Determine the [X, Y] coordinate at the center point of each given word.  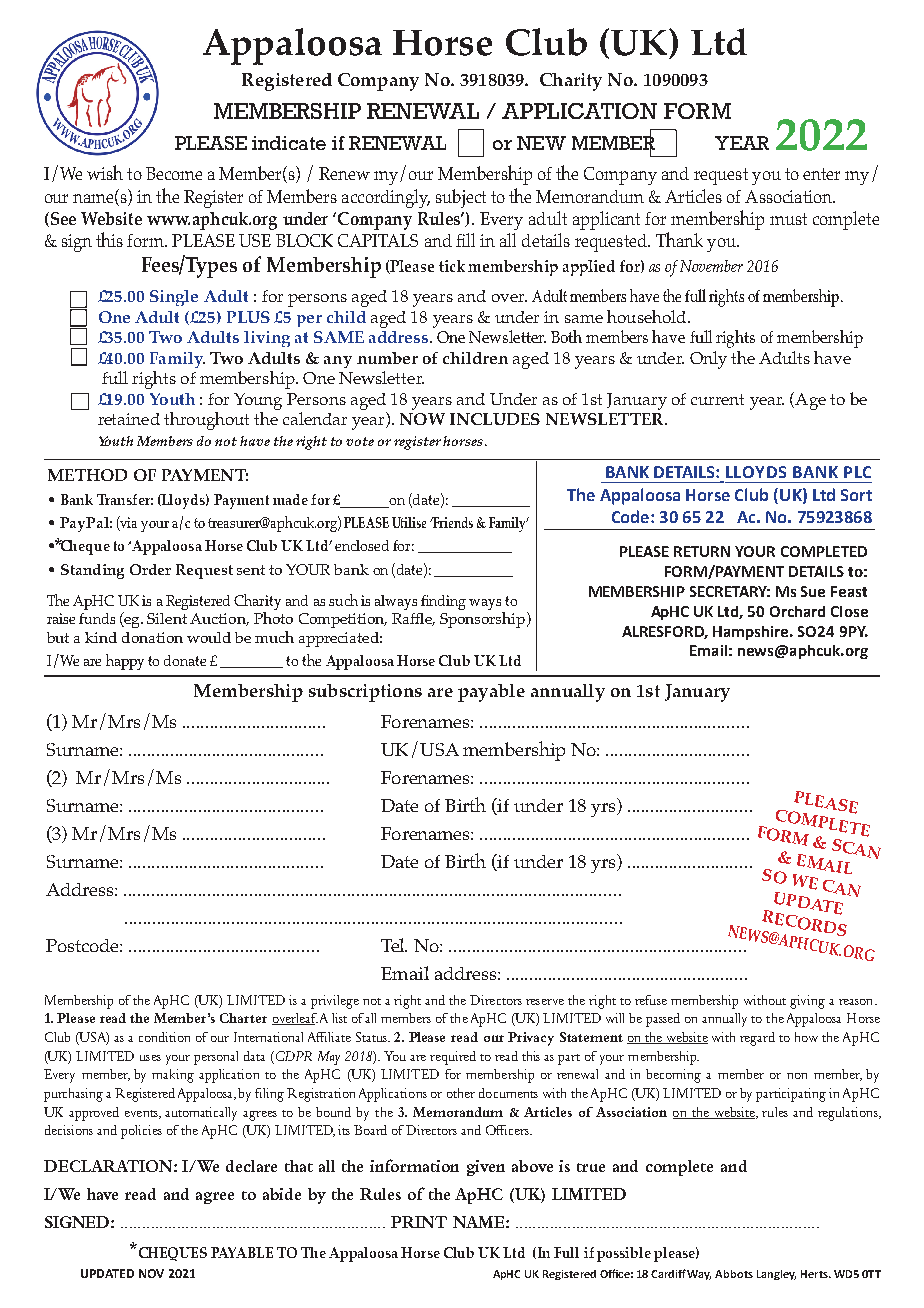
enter [821, 174]
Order [150, 569]
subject [461, 198]
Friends [452, 522]
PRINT [419, 1222]
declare [251, 1166]
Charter [243, 1018]
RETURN [702, 551]
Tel [394, 945]
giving [807, 1002]
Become [174, 173]
